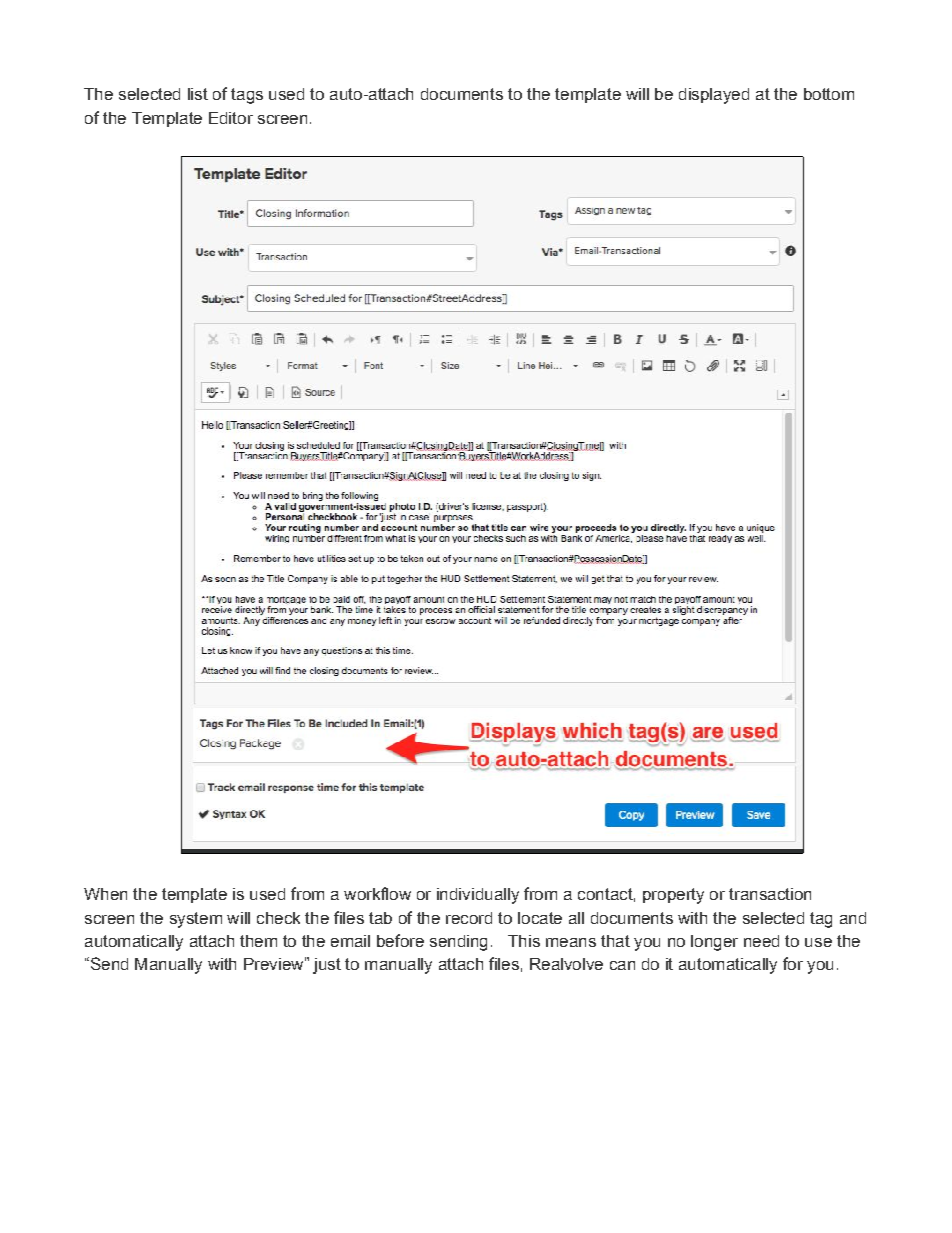 This screenshot has width=952, height=1233. Describe the element at coordinates (673, 896) in the screenshot. I see `property` at that location.
